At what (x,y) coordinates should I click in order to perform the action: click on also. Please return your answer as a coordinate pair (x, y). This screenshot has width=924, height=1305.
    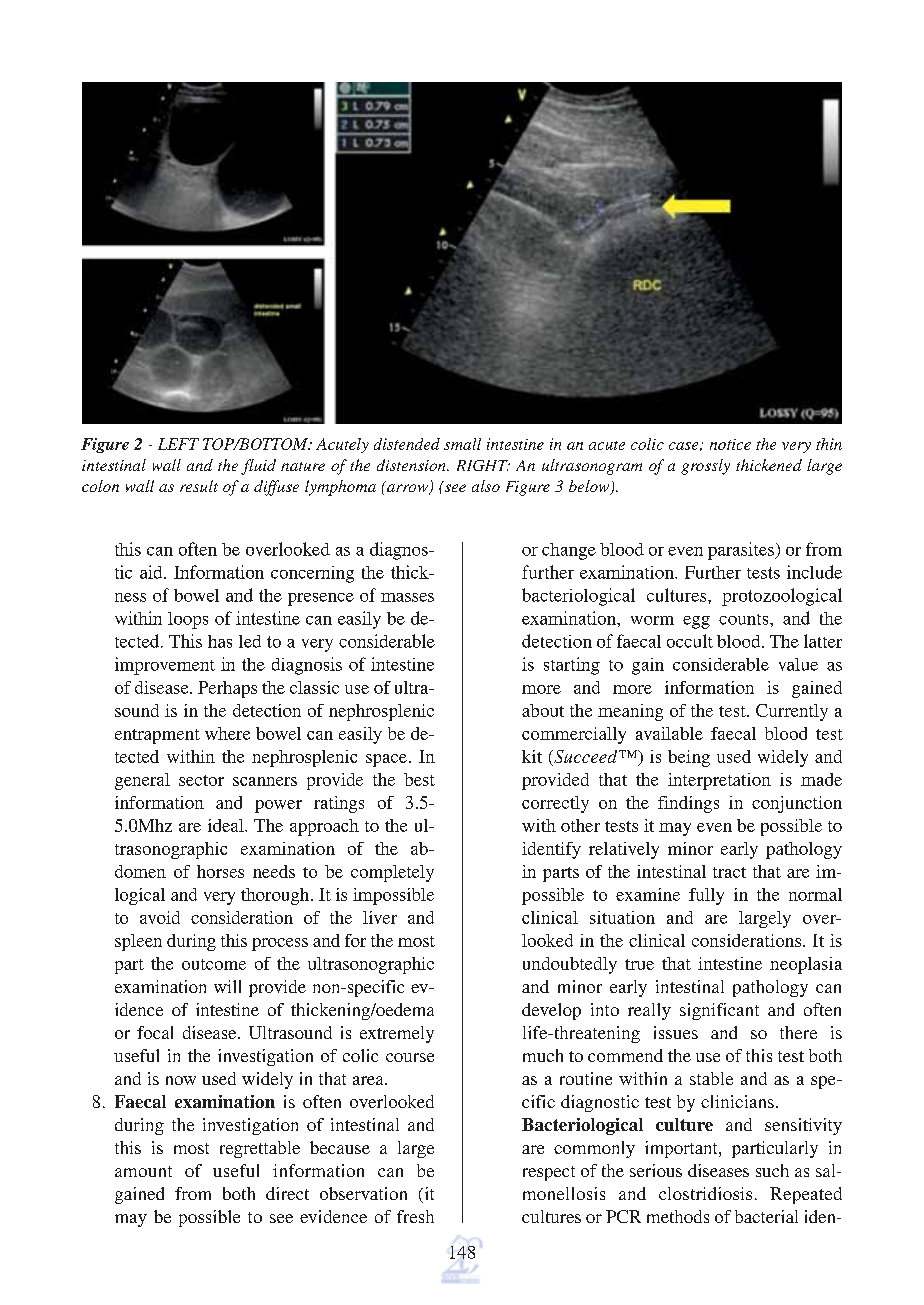
    Looking at the image, I should click on (486, 486).
